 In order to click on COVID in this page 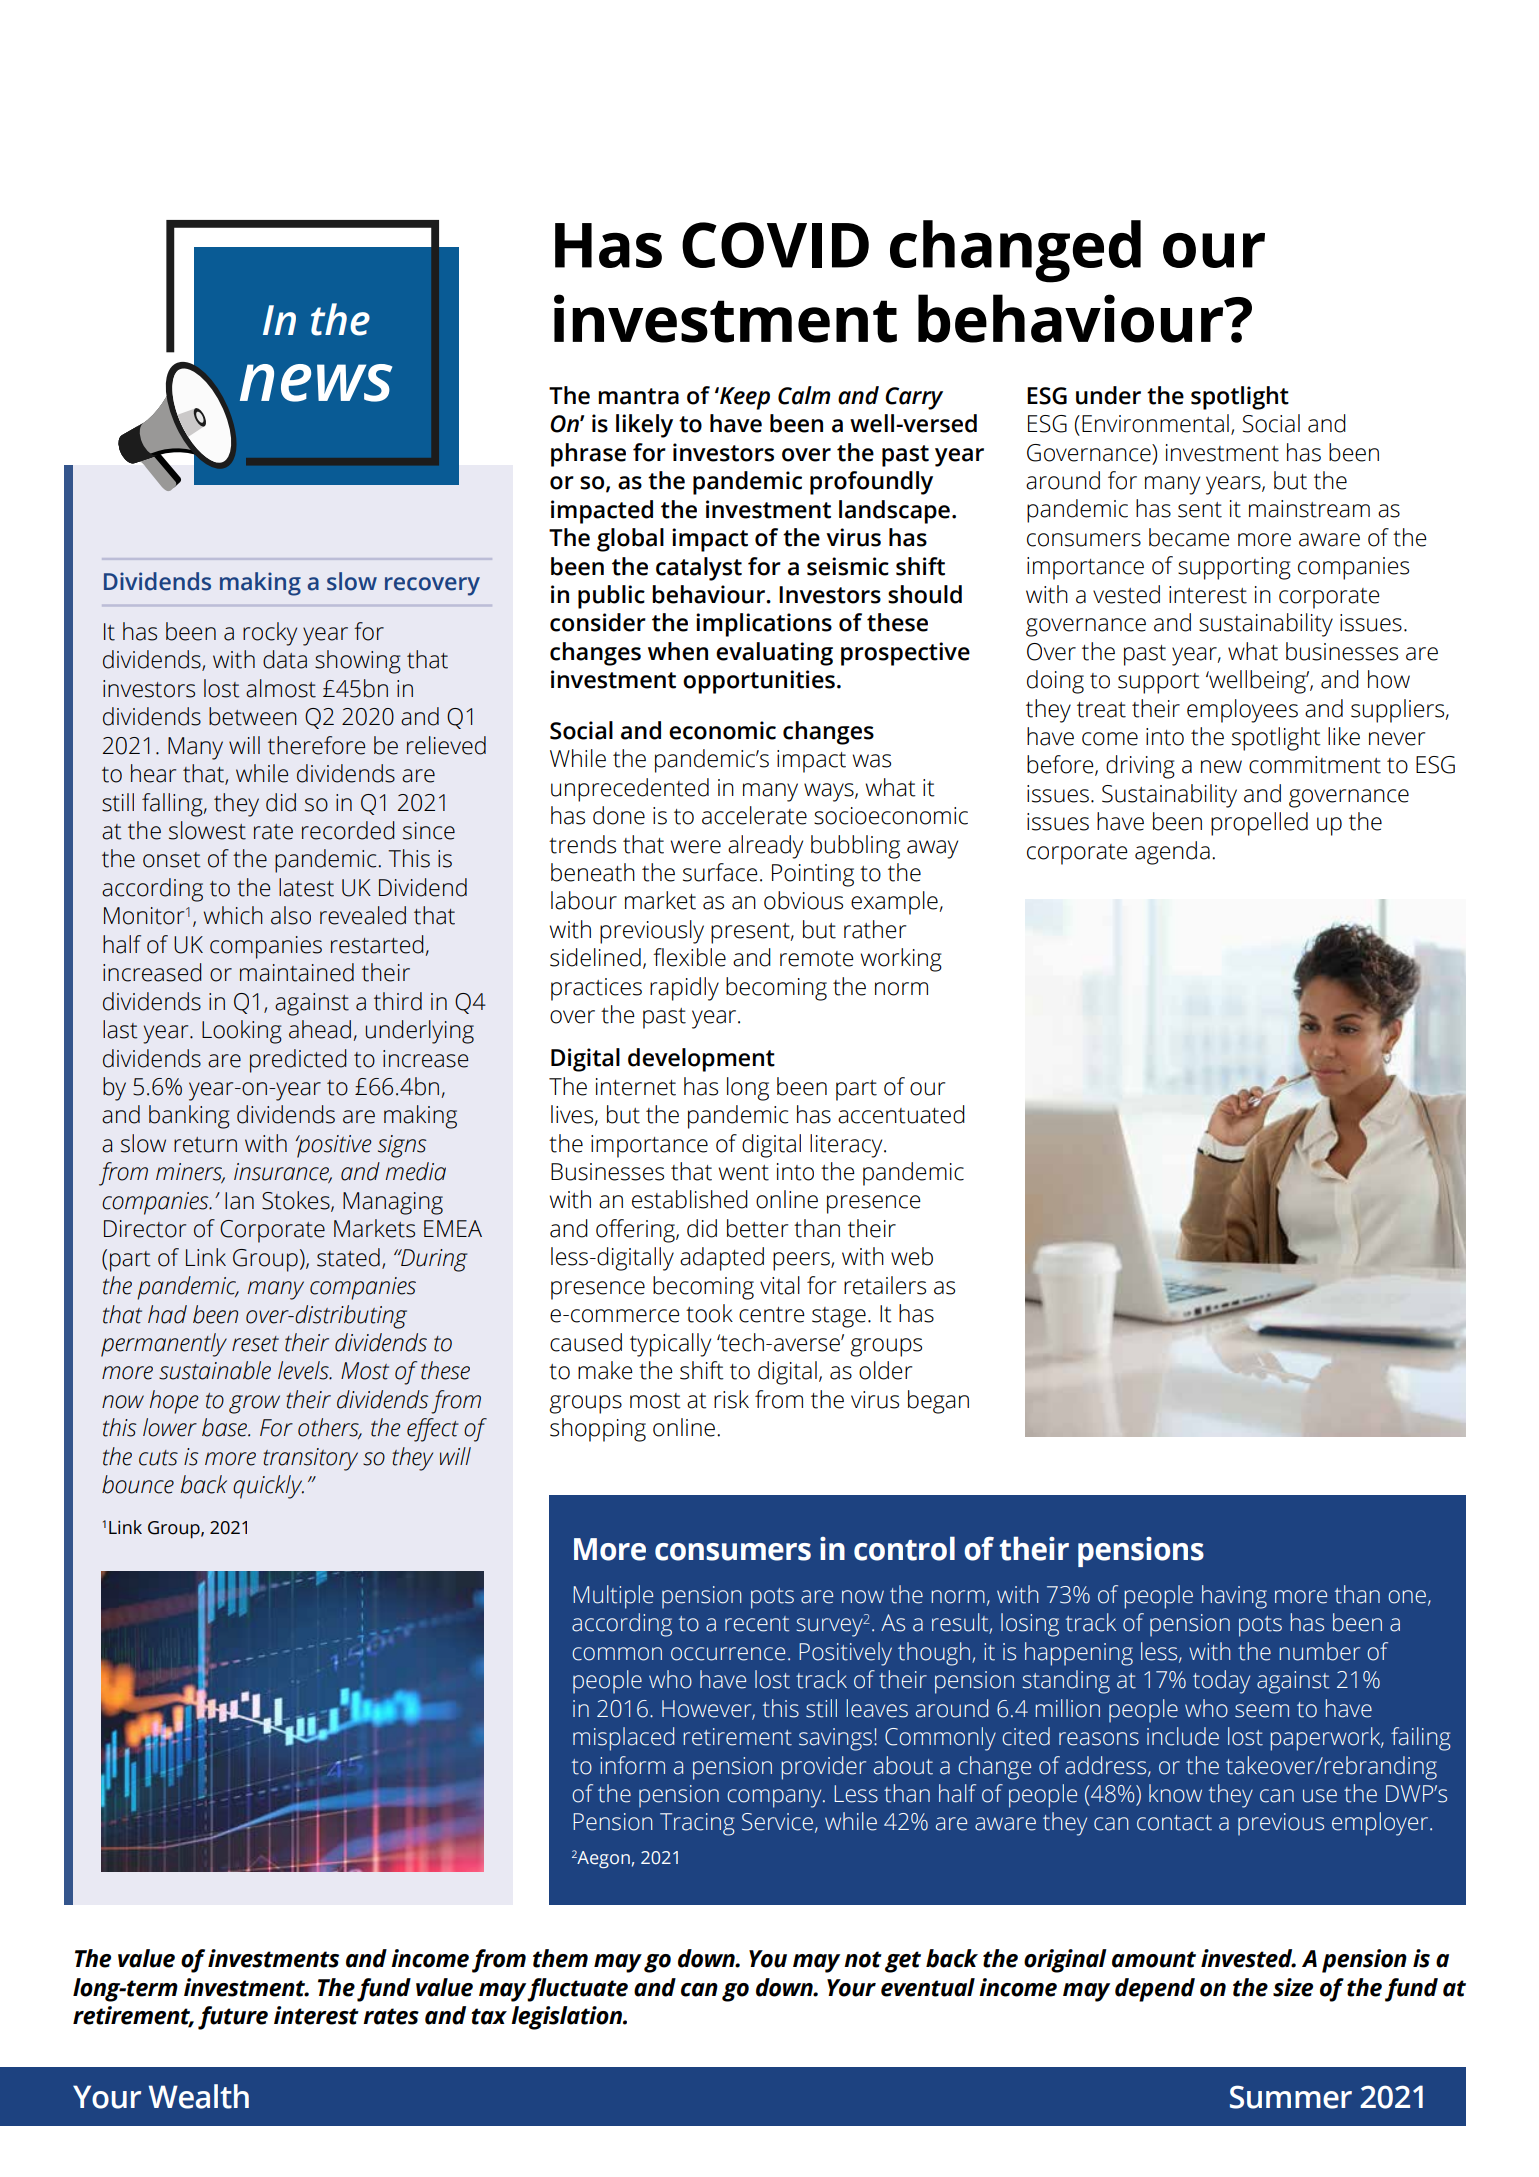, I will do `click(775, 245)`.
